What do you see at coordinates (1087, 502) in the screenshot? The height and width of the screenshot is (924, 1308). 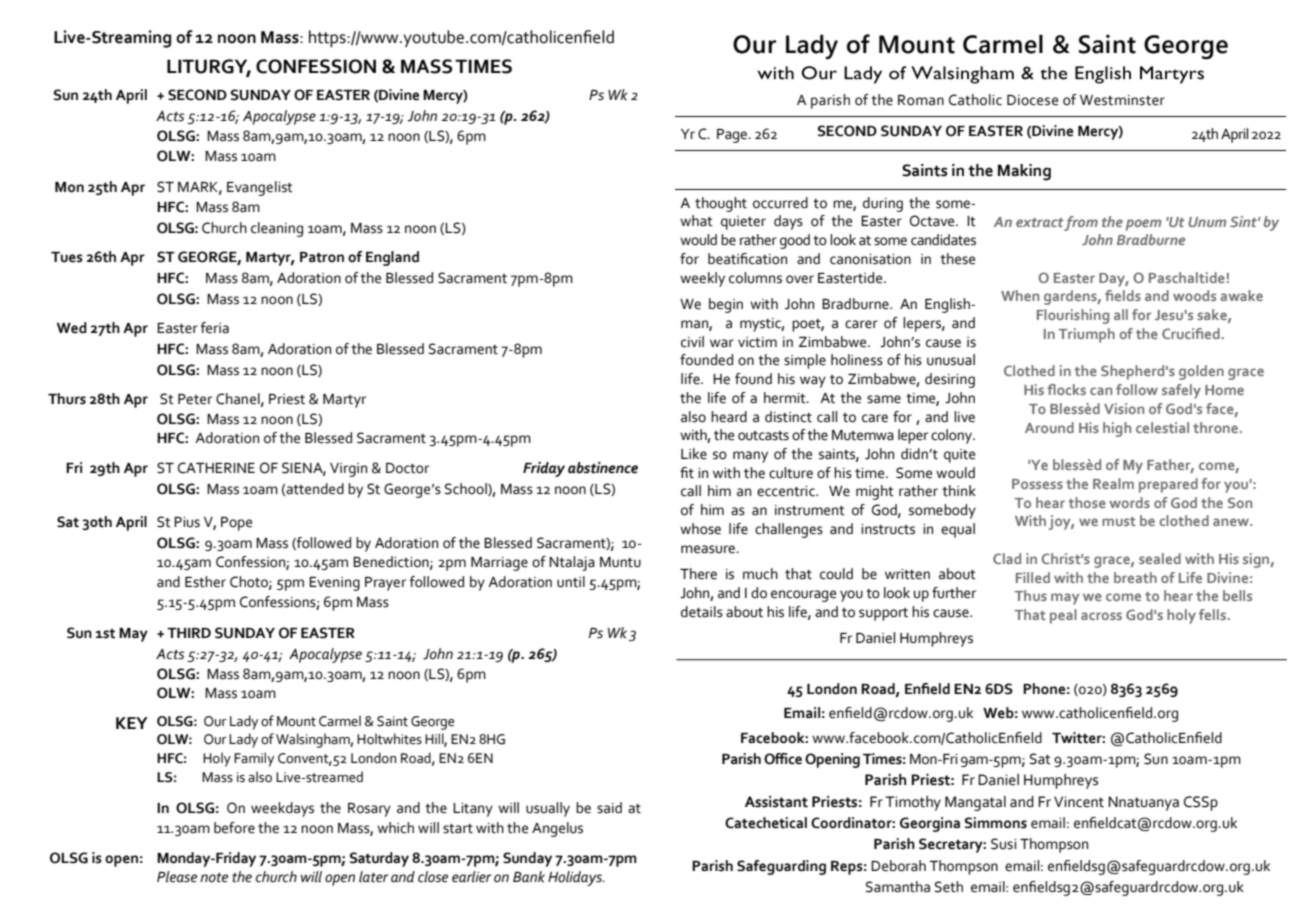 I see `those` at bounding box center [1087, 502].
